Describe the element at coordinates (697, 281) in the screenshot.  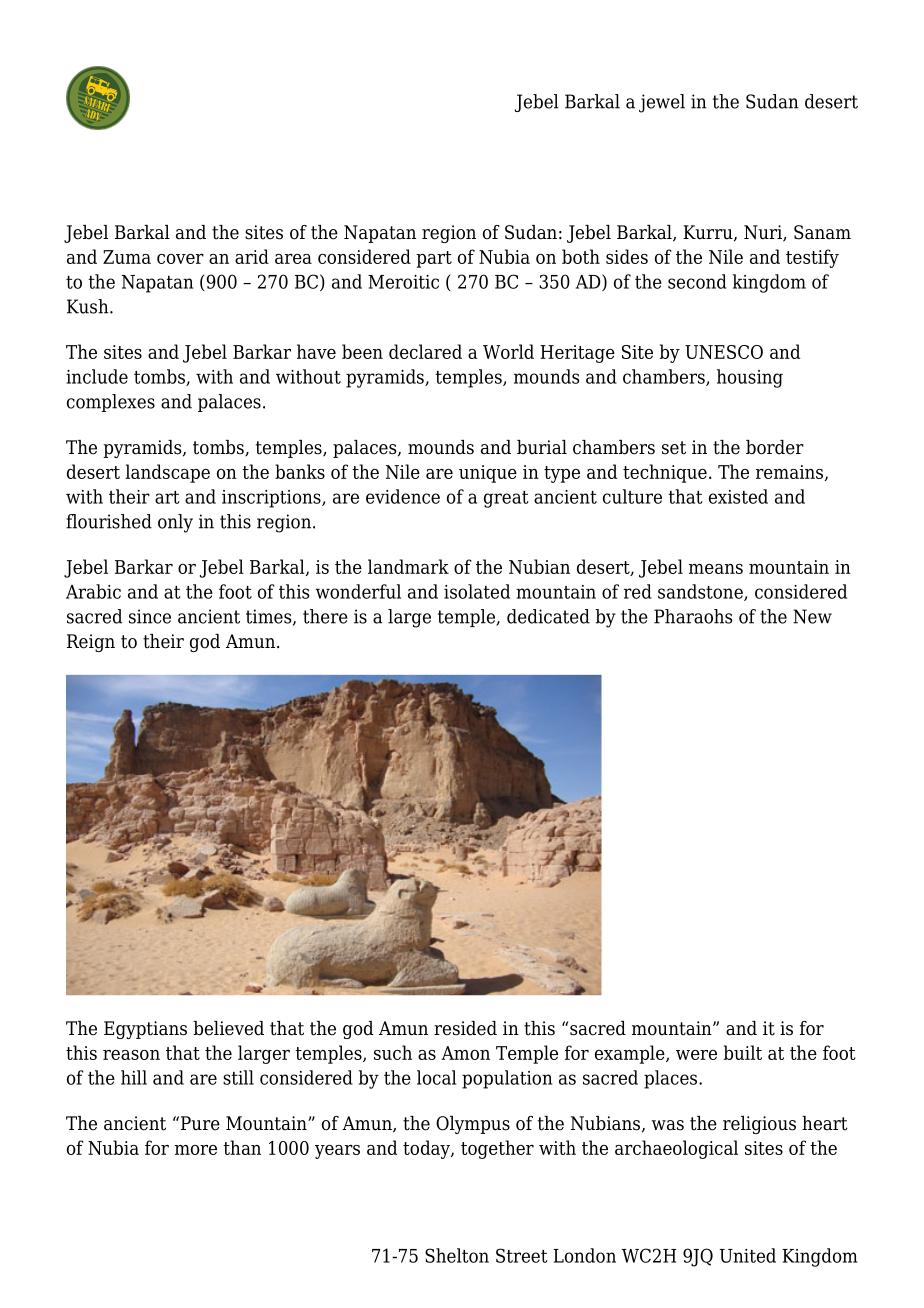
I see `second` at that location.
